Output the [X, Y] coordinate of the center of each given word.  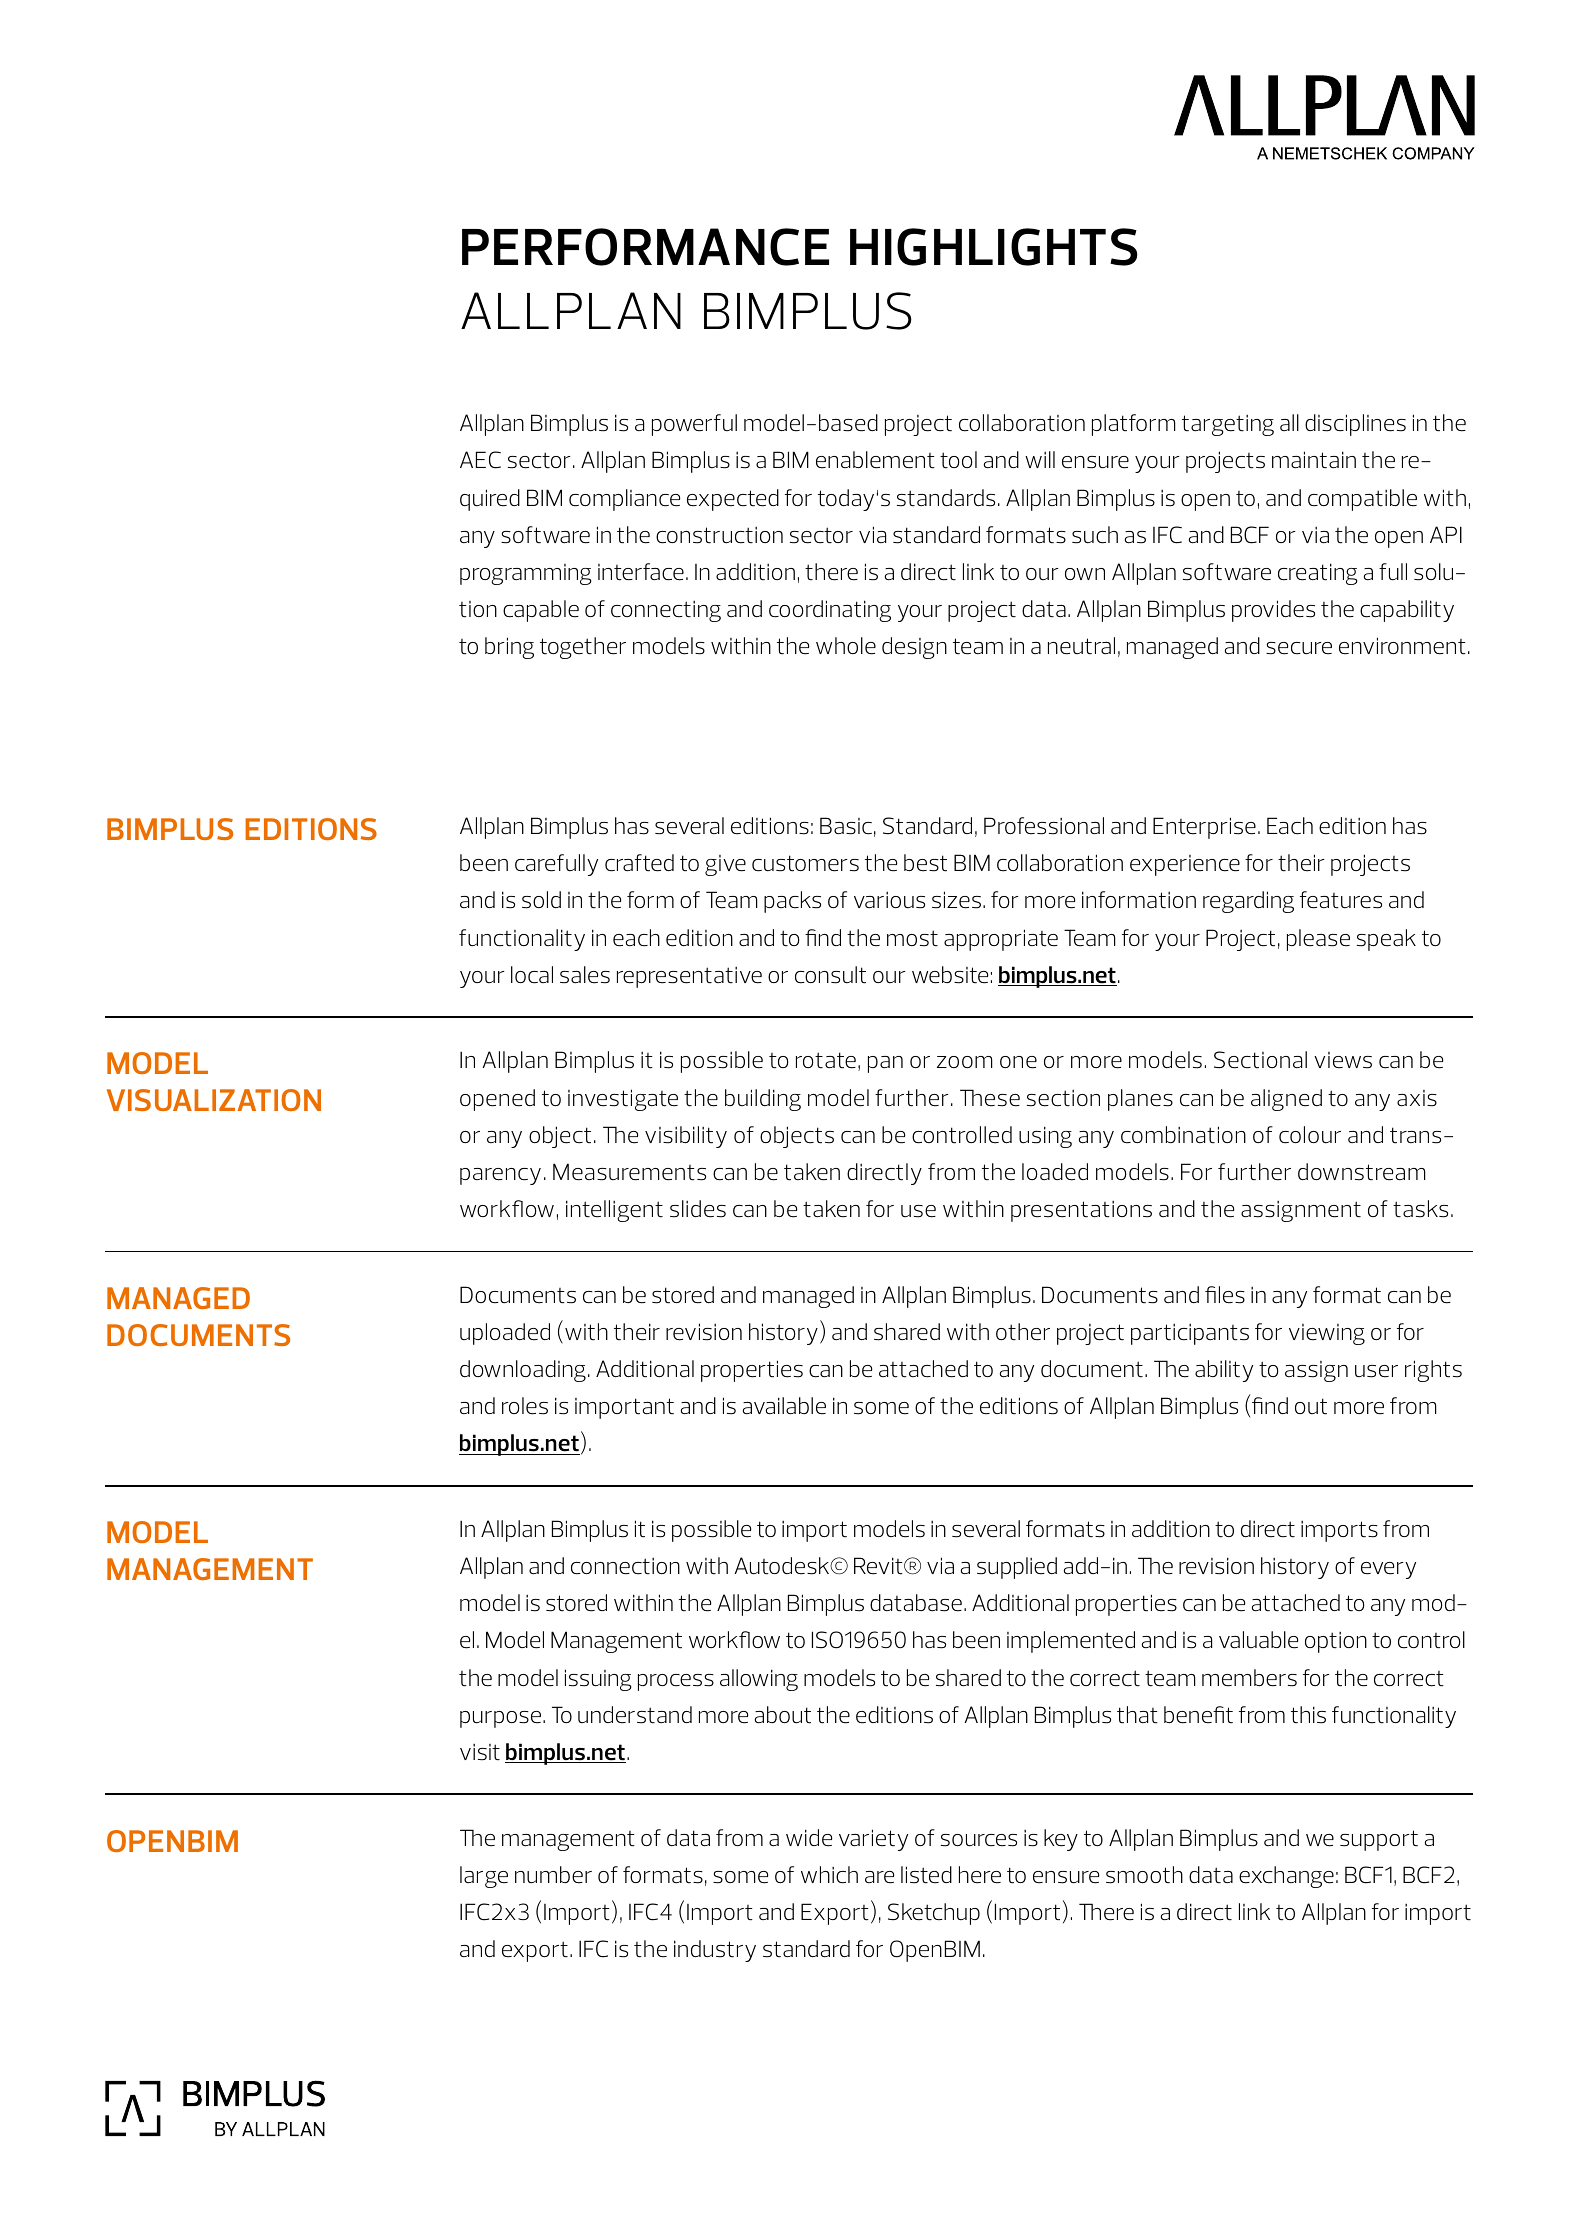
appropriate [1001, 940]
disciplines [1355, 425]
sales [585, 975]
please [1318, 940]
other [1023, 1332]
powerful [694, 425]
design [914, 648]
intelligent [614, 1211]
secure [1299, 648]
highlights [994, 247]
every [1388, 1570]
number [553, 1875]
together [583, 648]
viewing [1327, 1334]
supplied [1017, 1568]
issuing [598, 1680]
